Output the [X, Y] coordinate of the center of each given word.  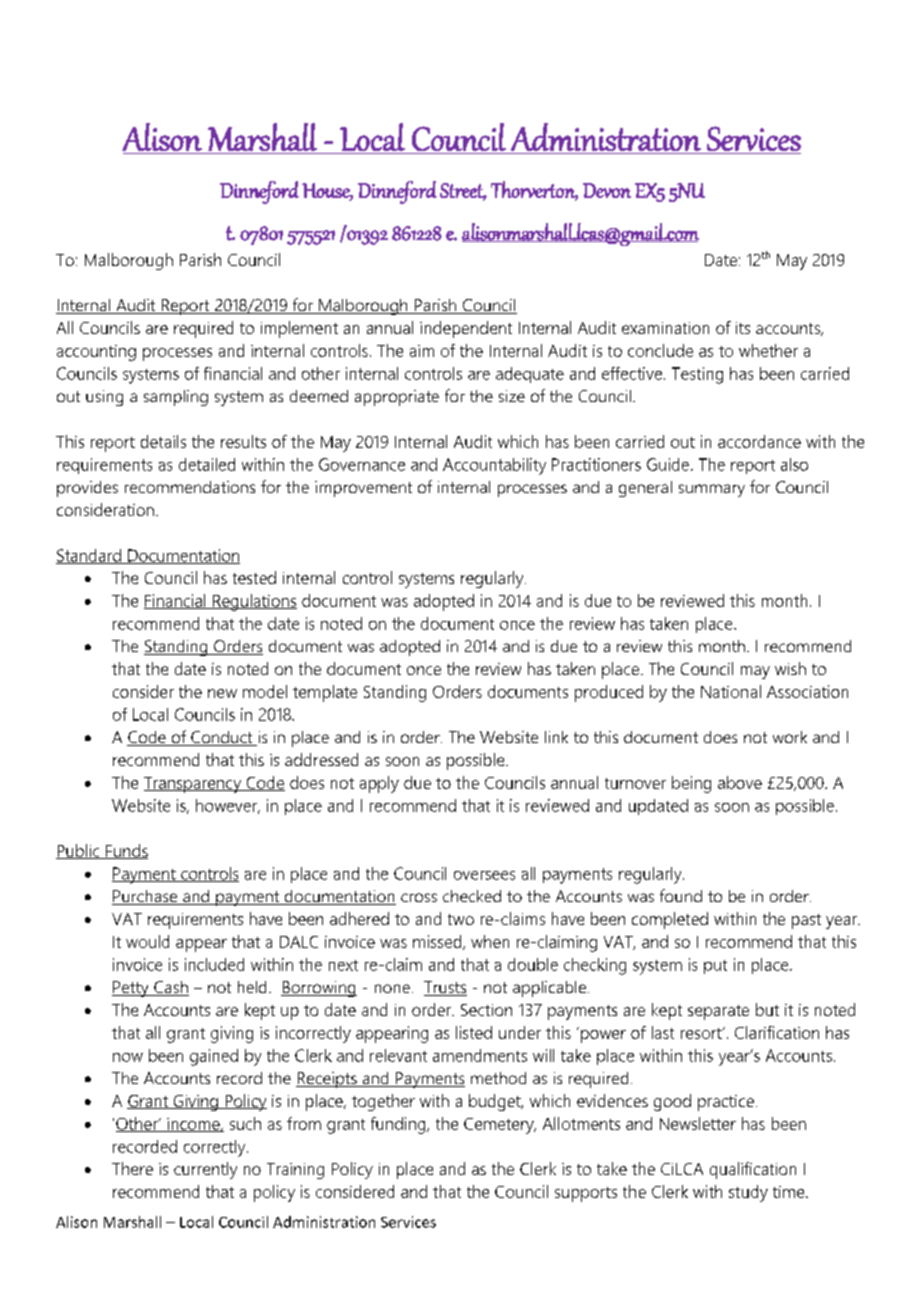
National [731, 691]
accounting [96, 353]
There [132, 1168]
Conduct [222, 738]
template [325, 693]
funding [399, 1125]
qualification [753, 1170]
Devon [607, 190]
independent [466, 329]
